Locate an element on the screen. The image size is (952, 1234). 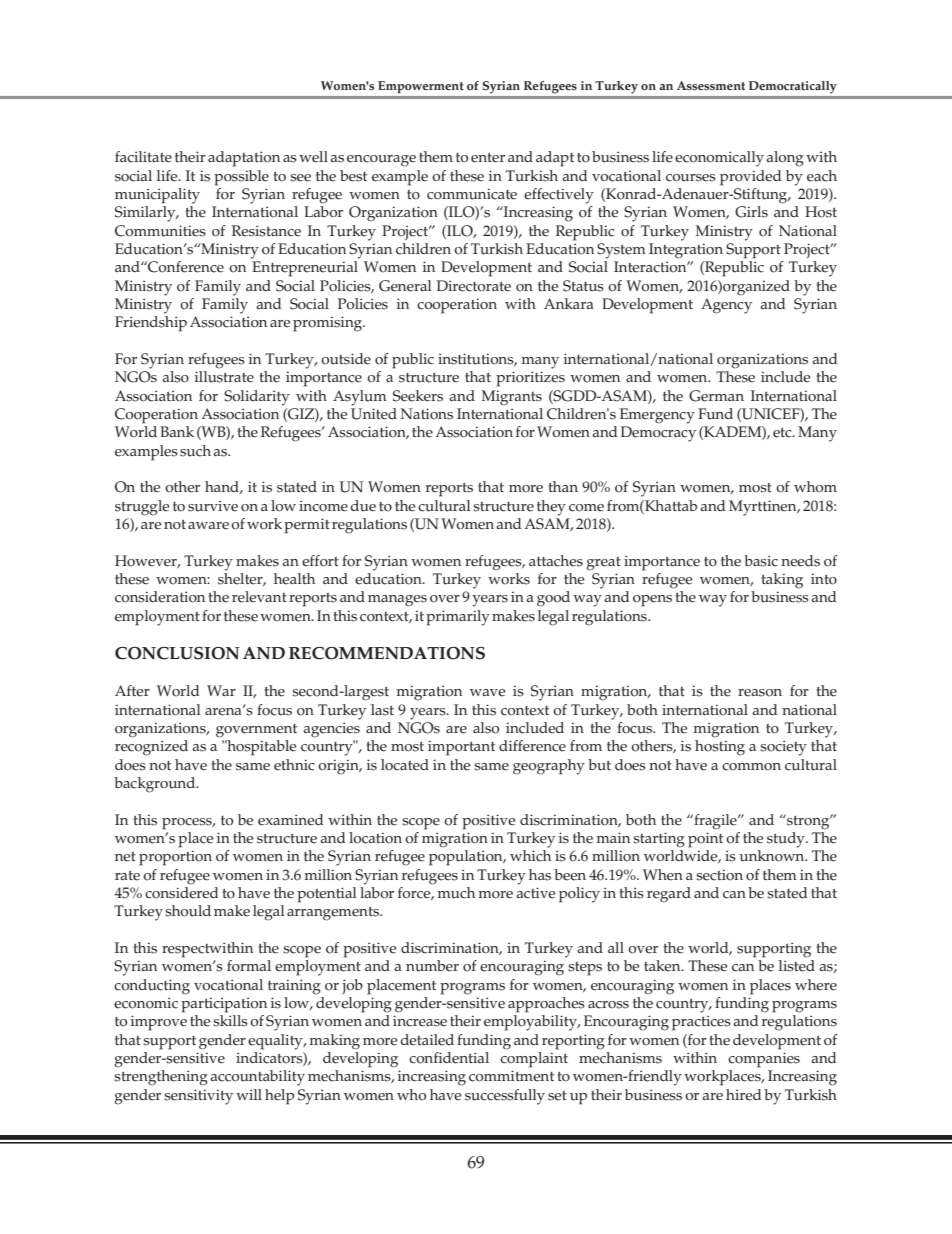
enter is located at coordinates (488, 158).
